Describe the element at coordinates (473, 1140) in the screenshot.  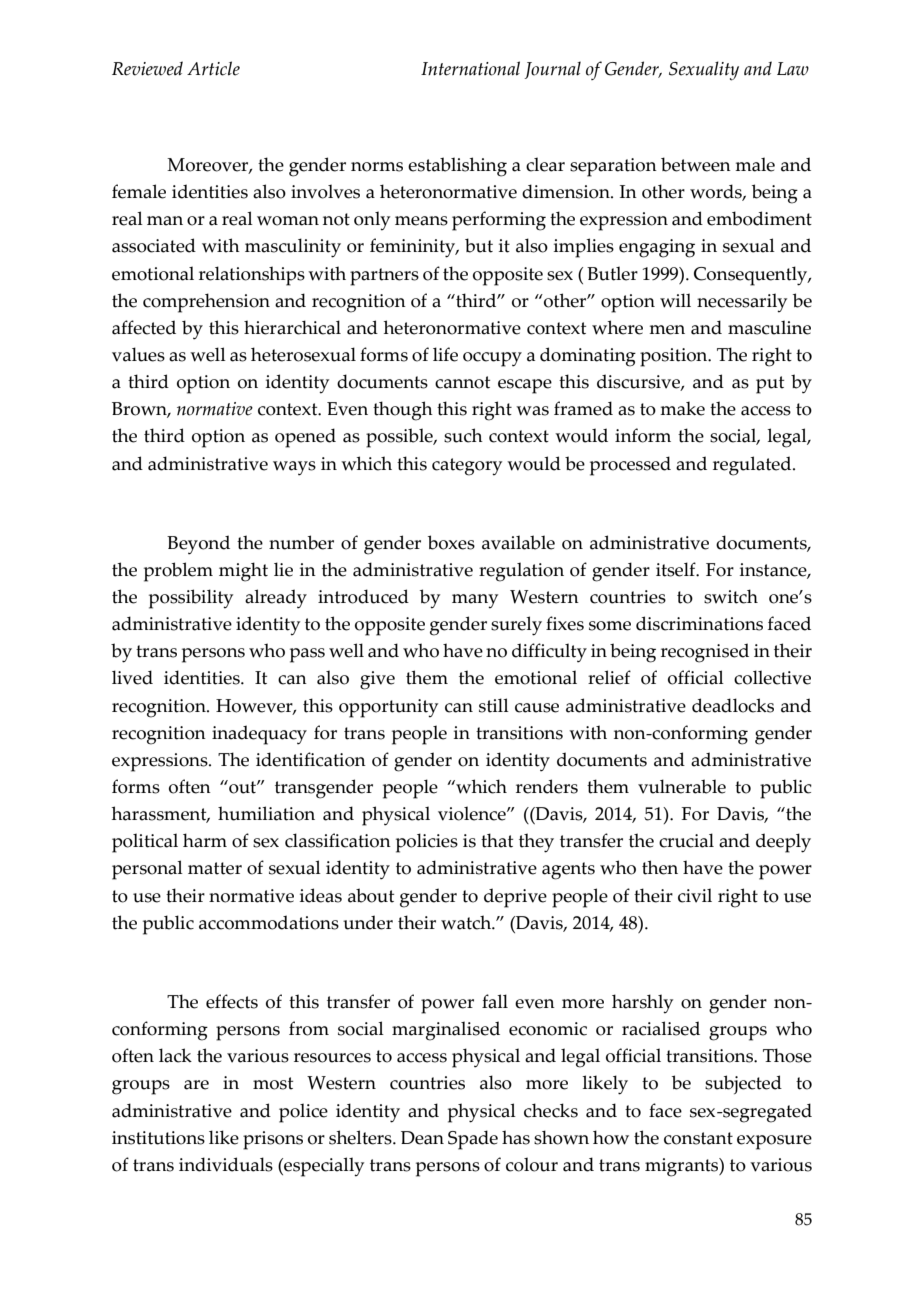
I see `Spade` at that location.
